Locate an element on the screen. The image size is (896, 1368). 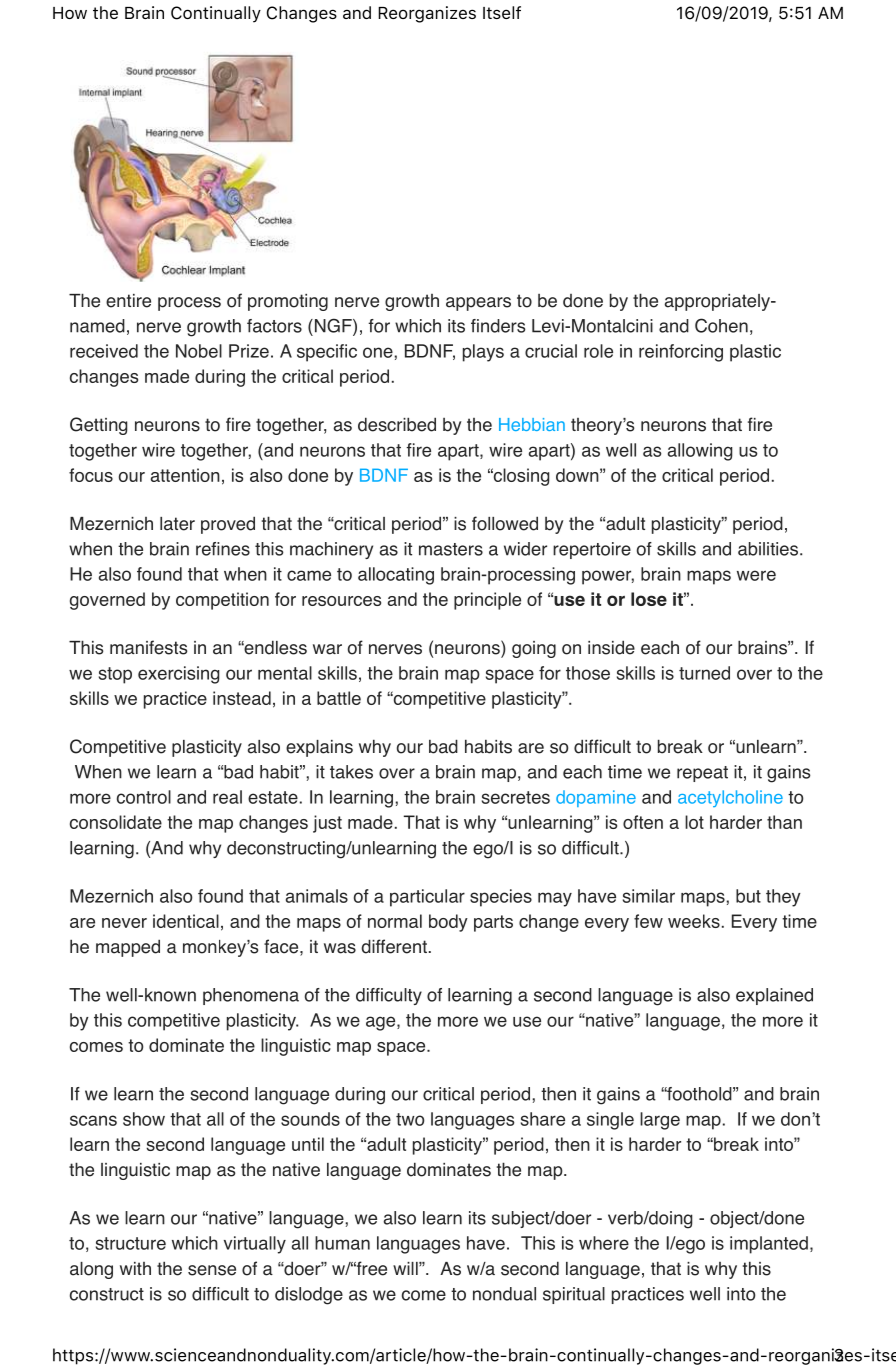
mapped is located at coordinates (128, 948).
